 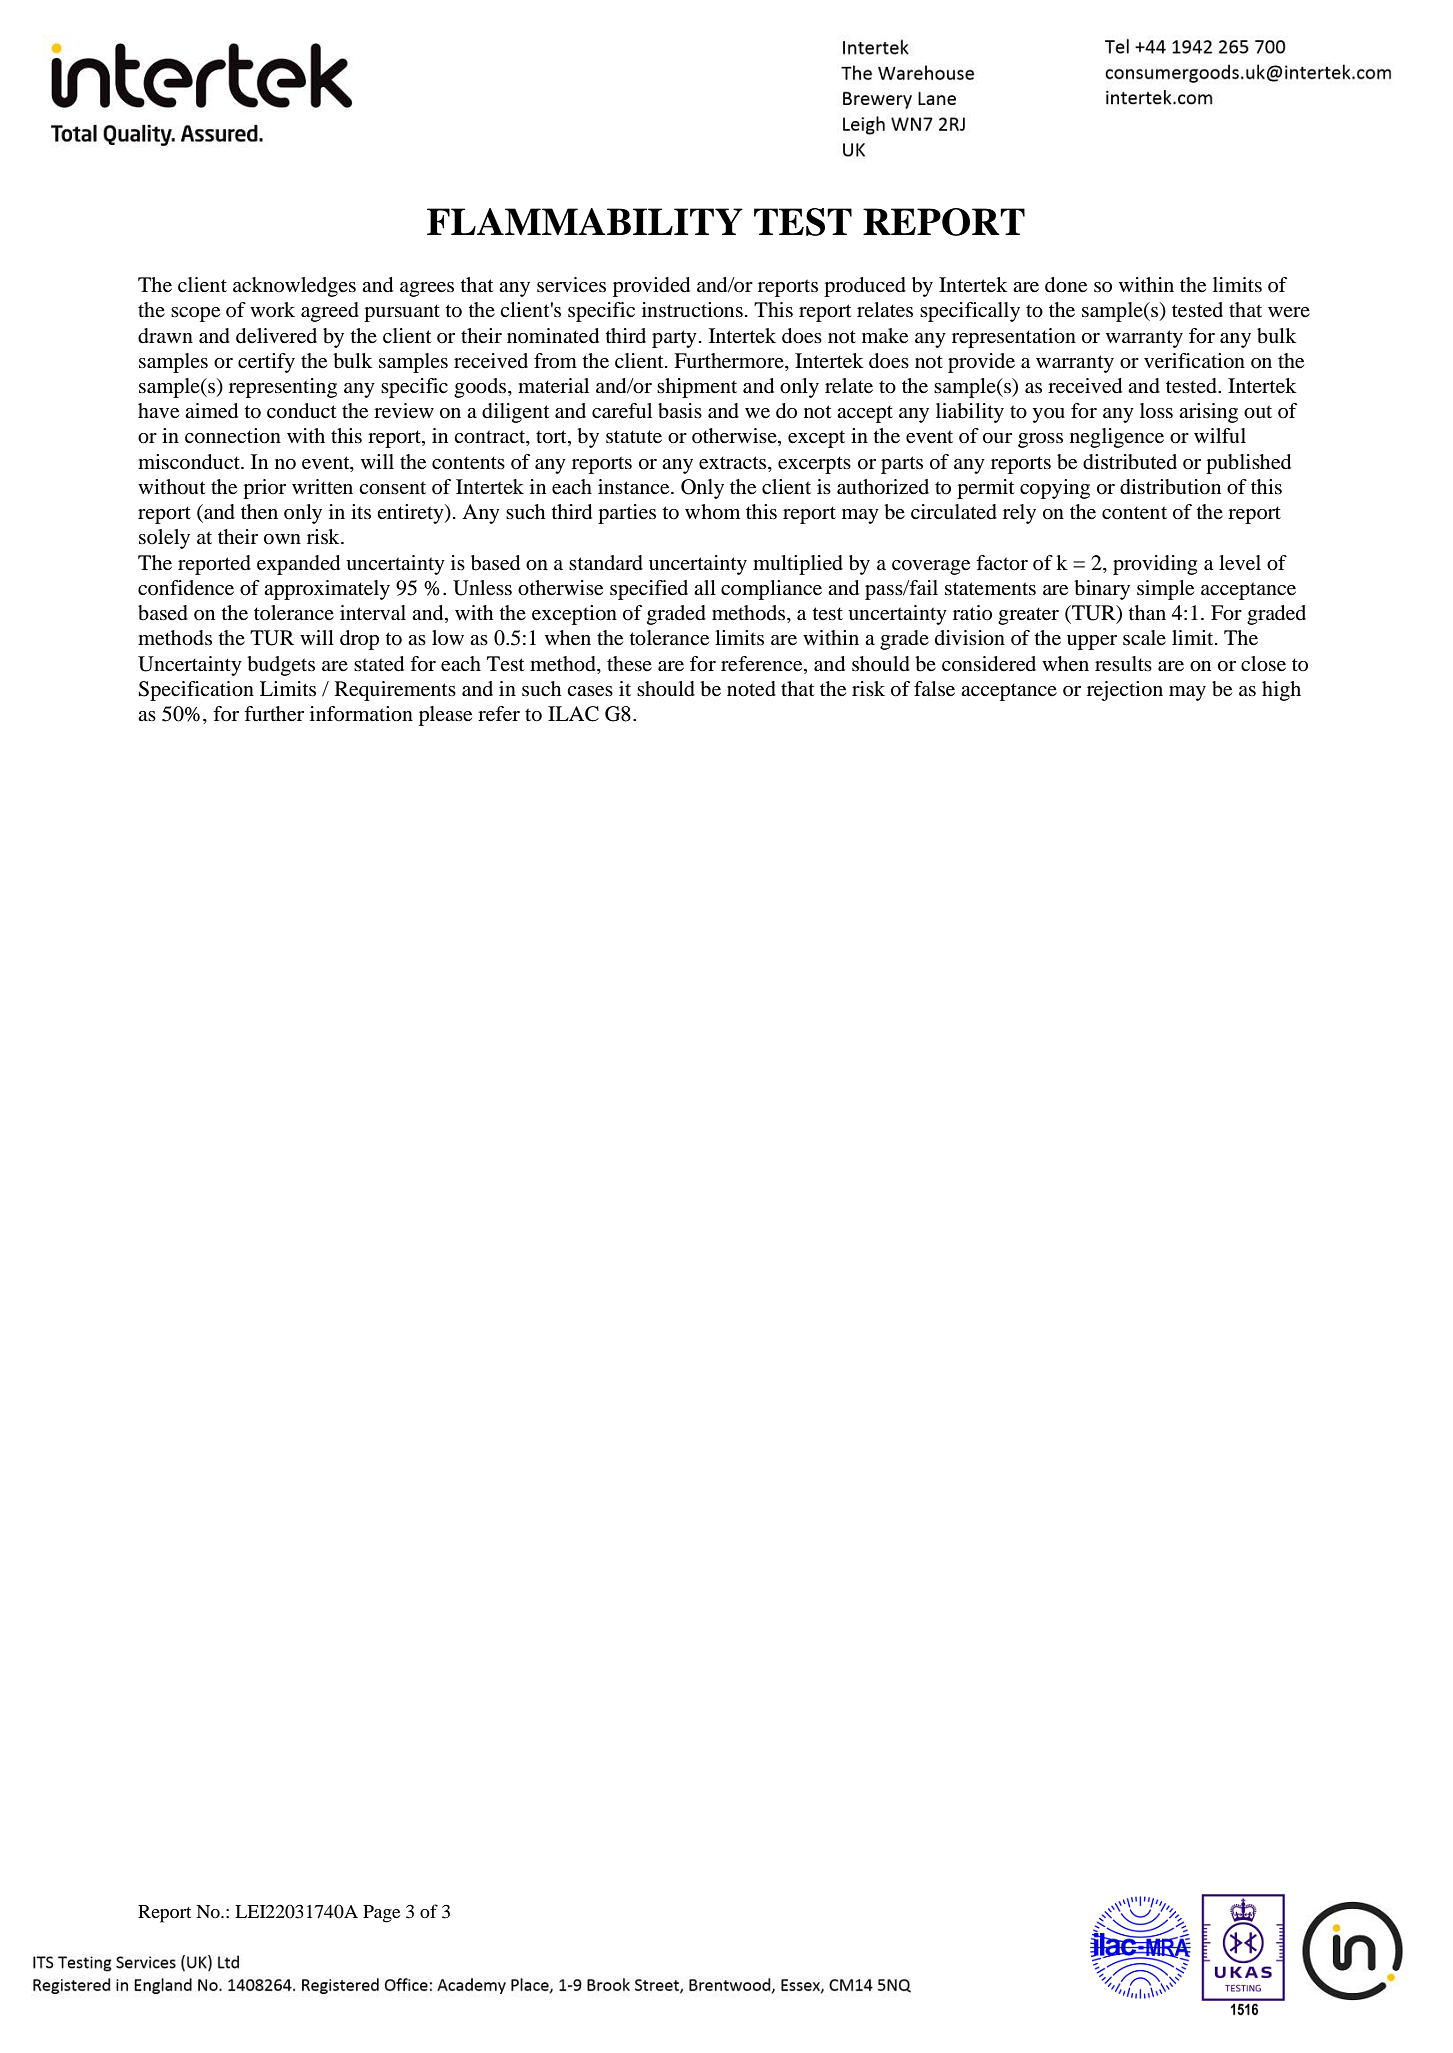 I want to click on high, so click(x=1281, y=691).
